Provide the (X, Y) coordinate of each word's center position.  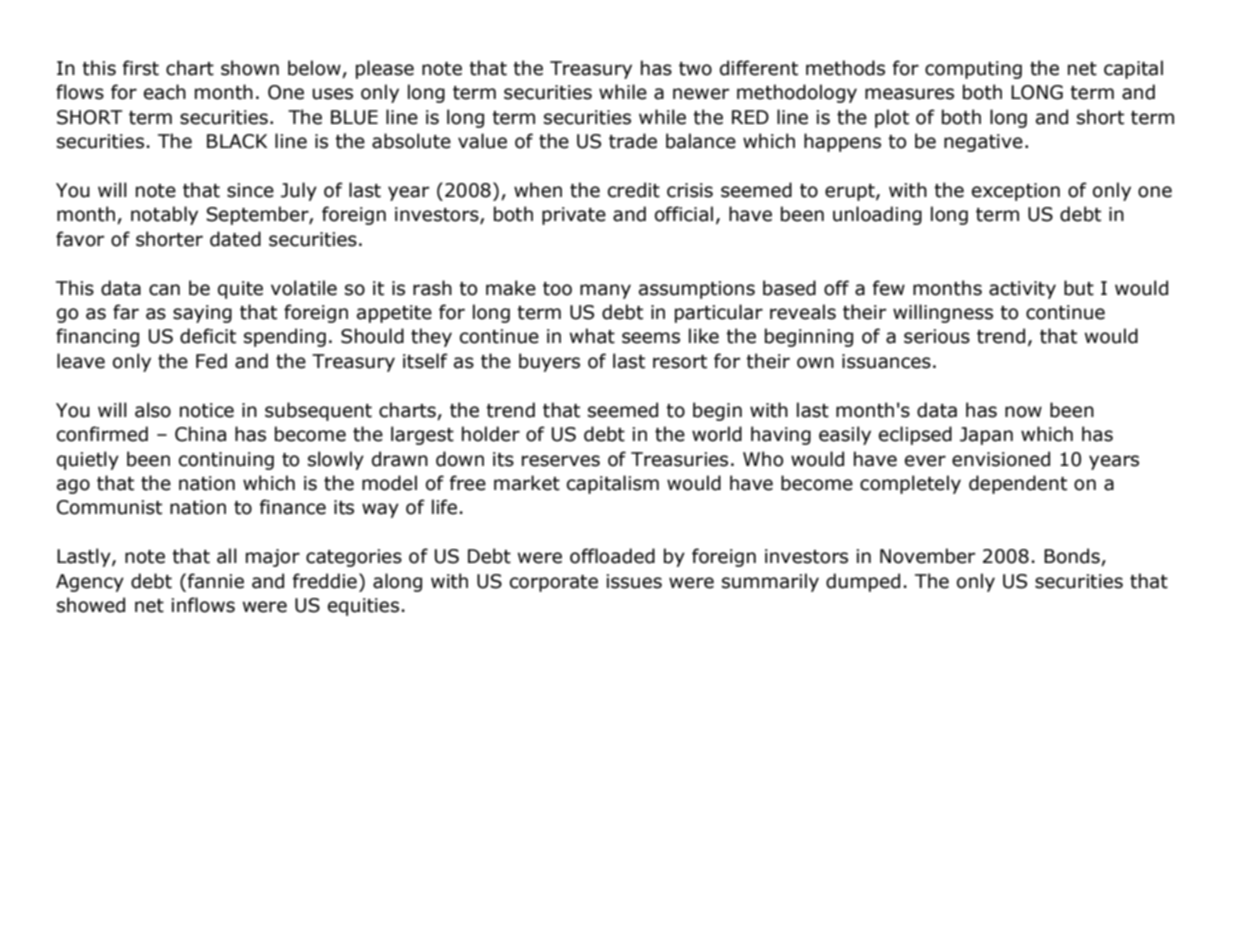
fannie (216, 581)
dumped (863, 582)
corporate (554, 583)
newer (701, 94)
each (165, 92)
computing (973, 70)
